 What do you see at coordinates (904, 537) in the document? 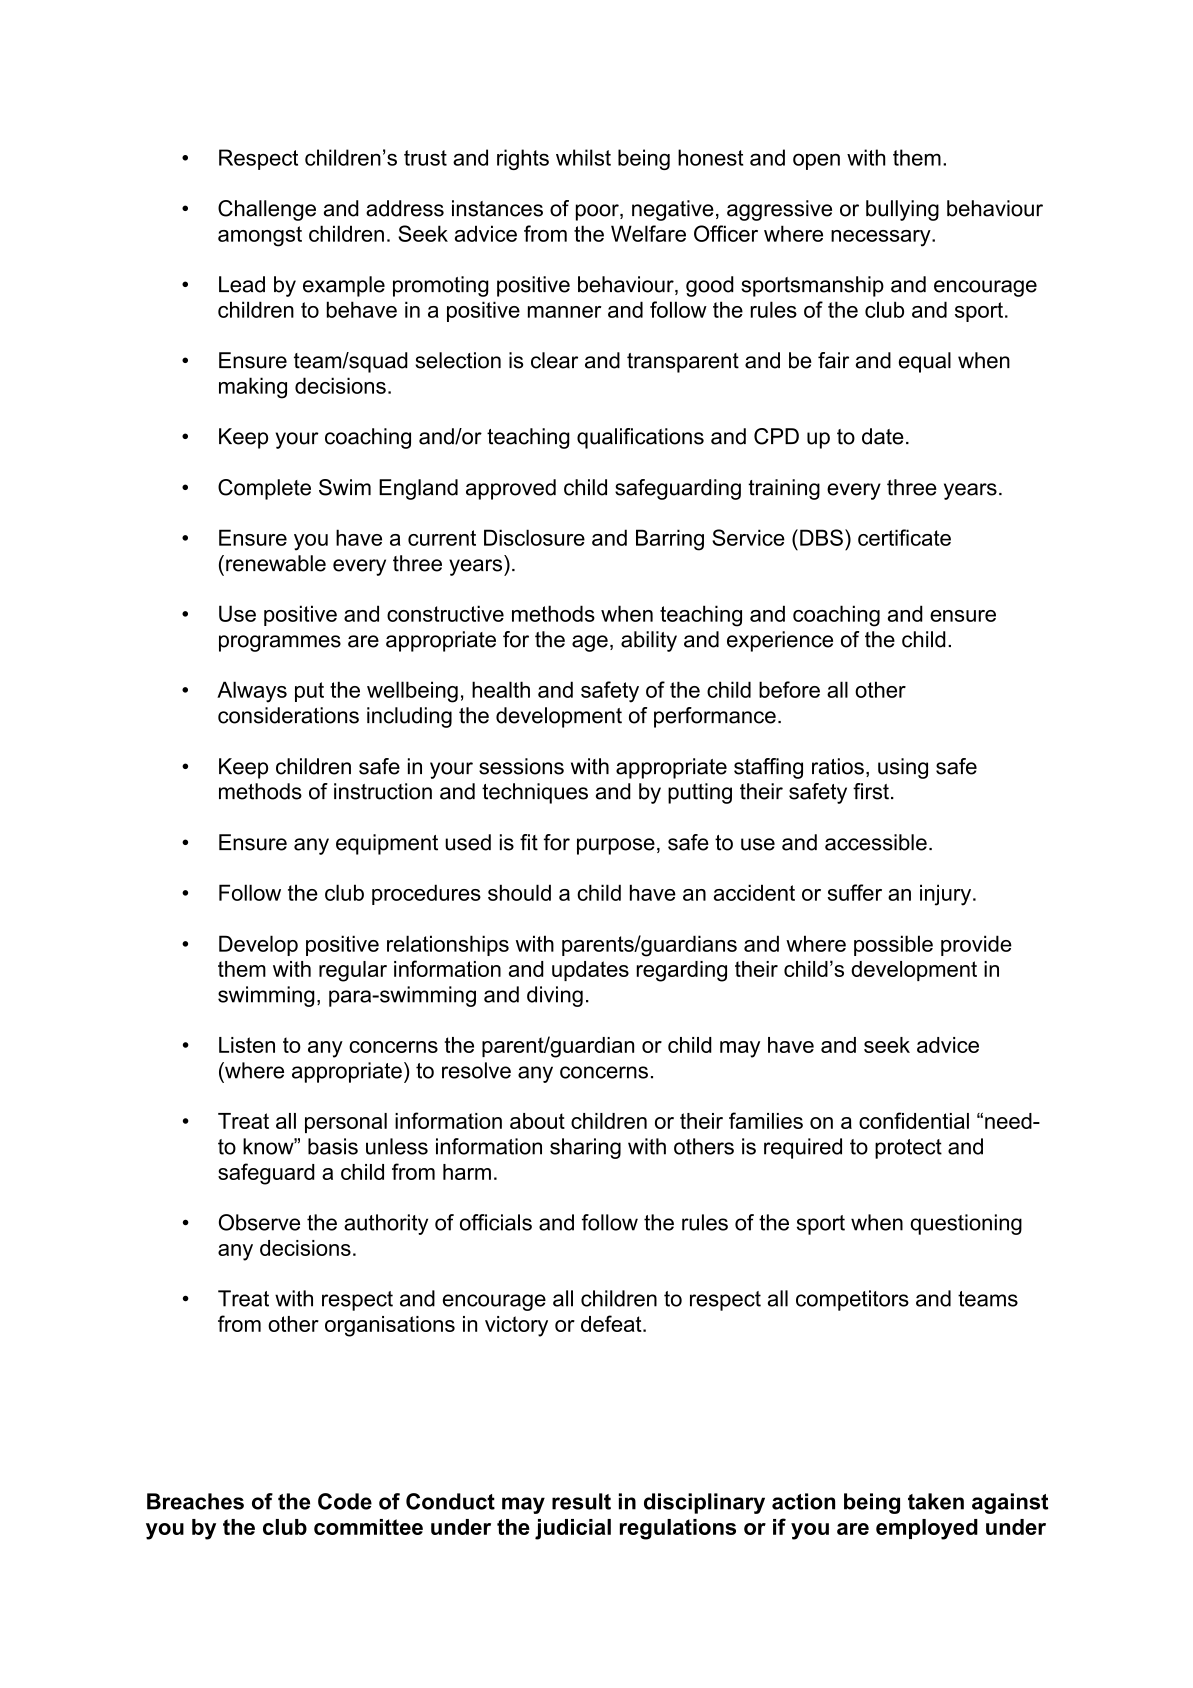
I see `certificate` at bounding box center [904, 537].
